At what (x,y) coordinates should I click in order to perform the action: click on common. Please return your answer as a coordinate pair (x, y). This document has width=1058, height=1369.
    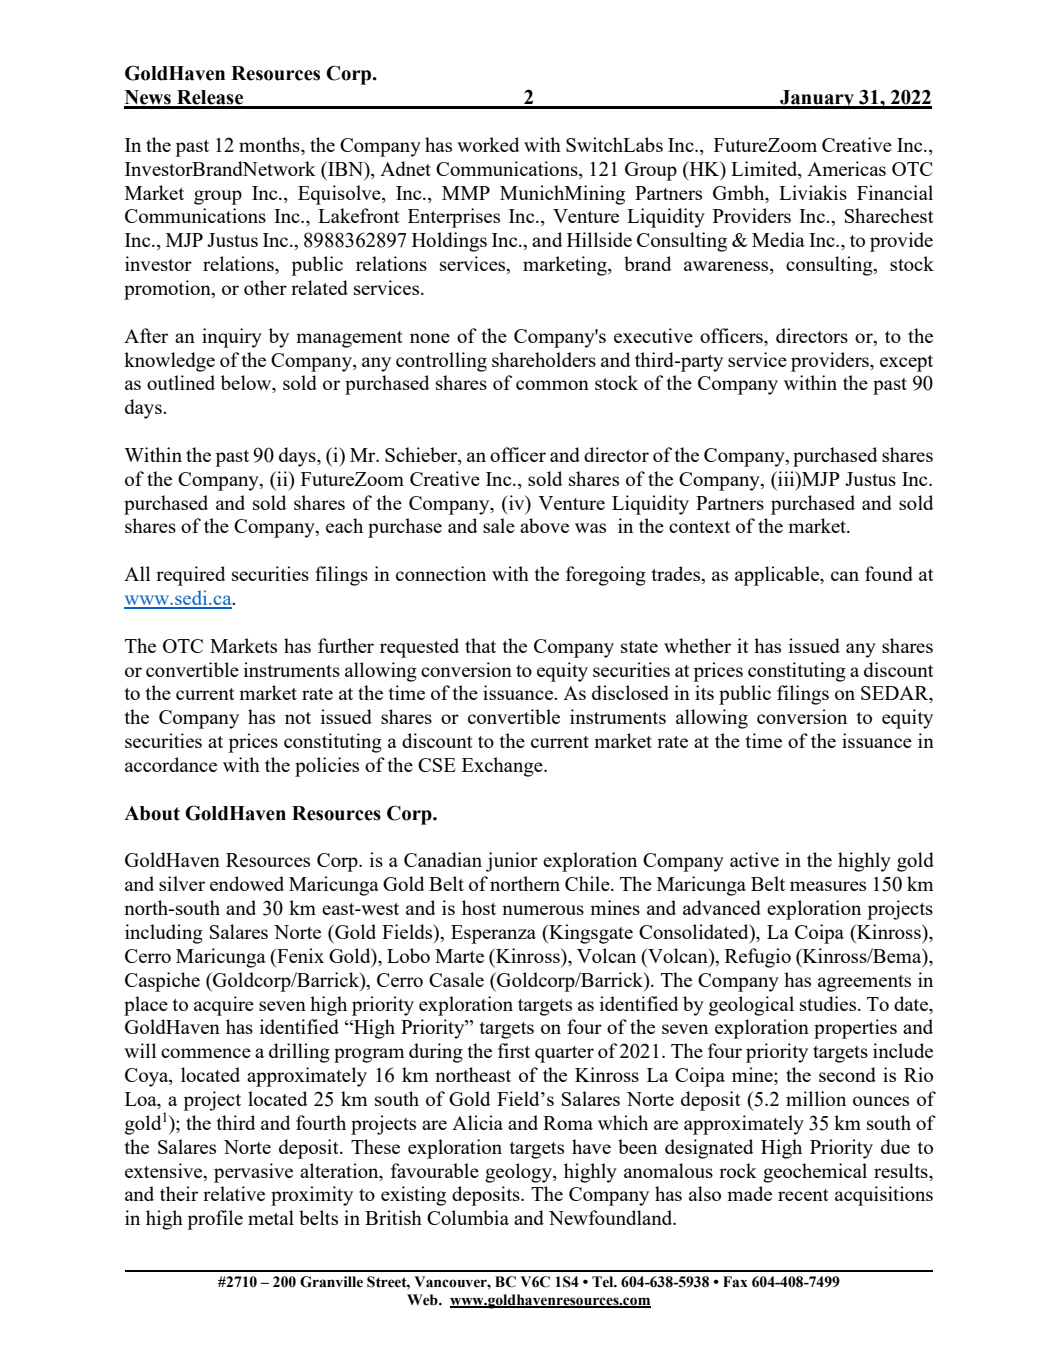
    Looking at the image, I should click on (552, 385).
